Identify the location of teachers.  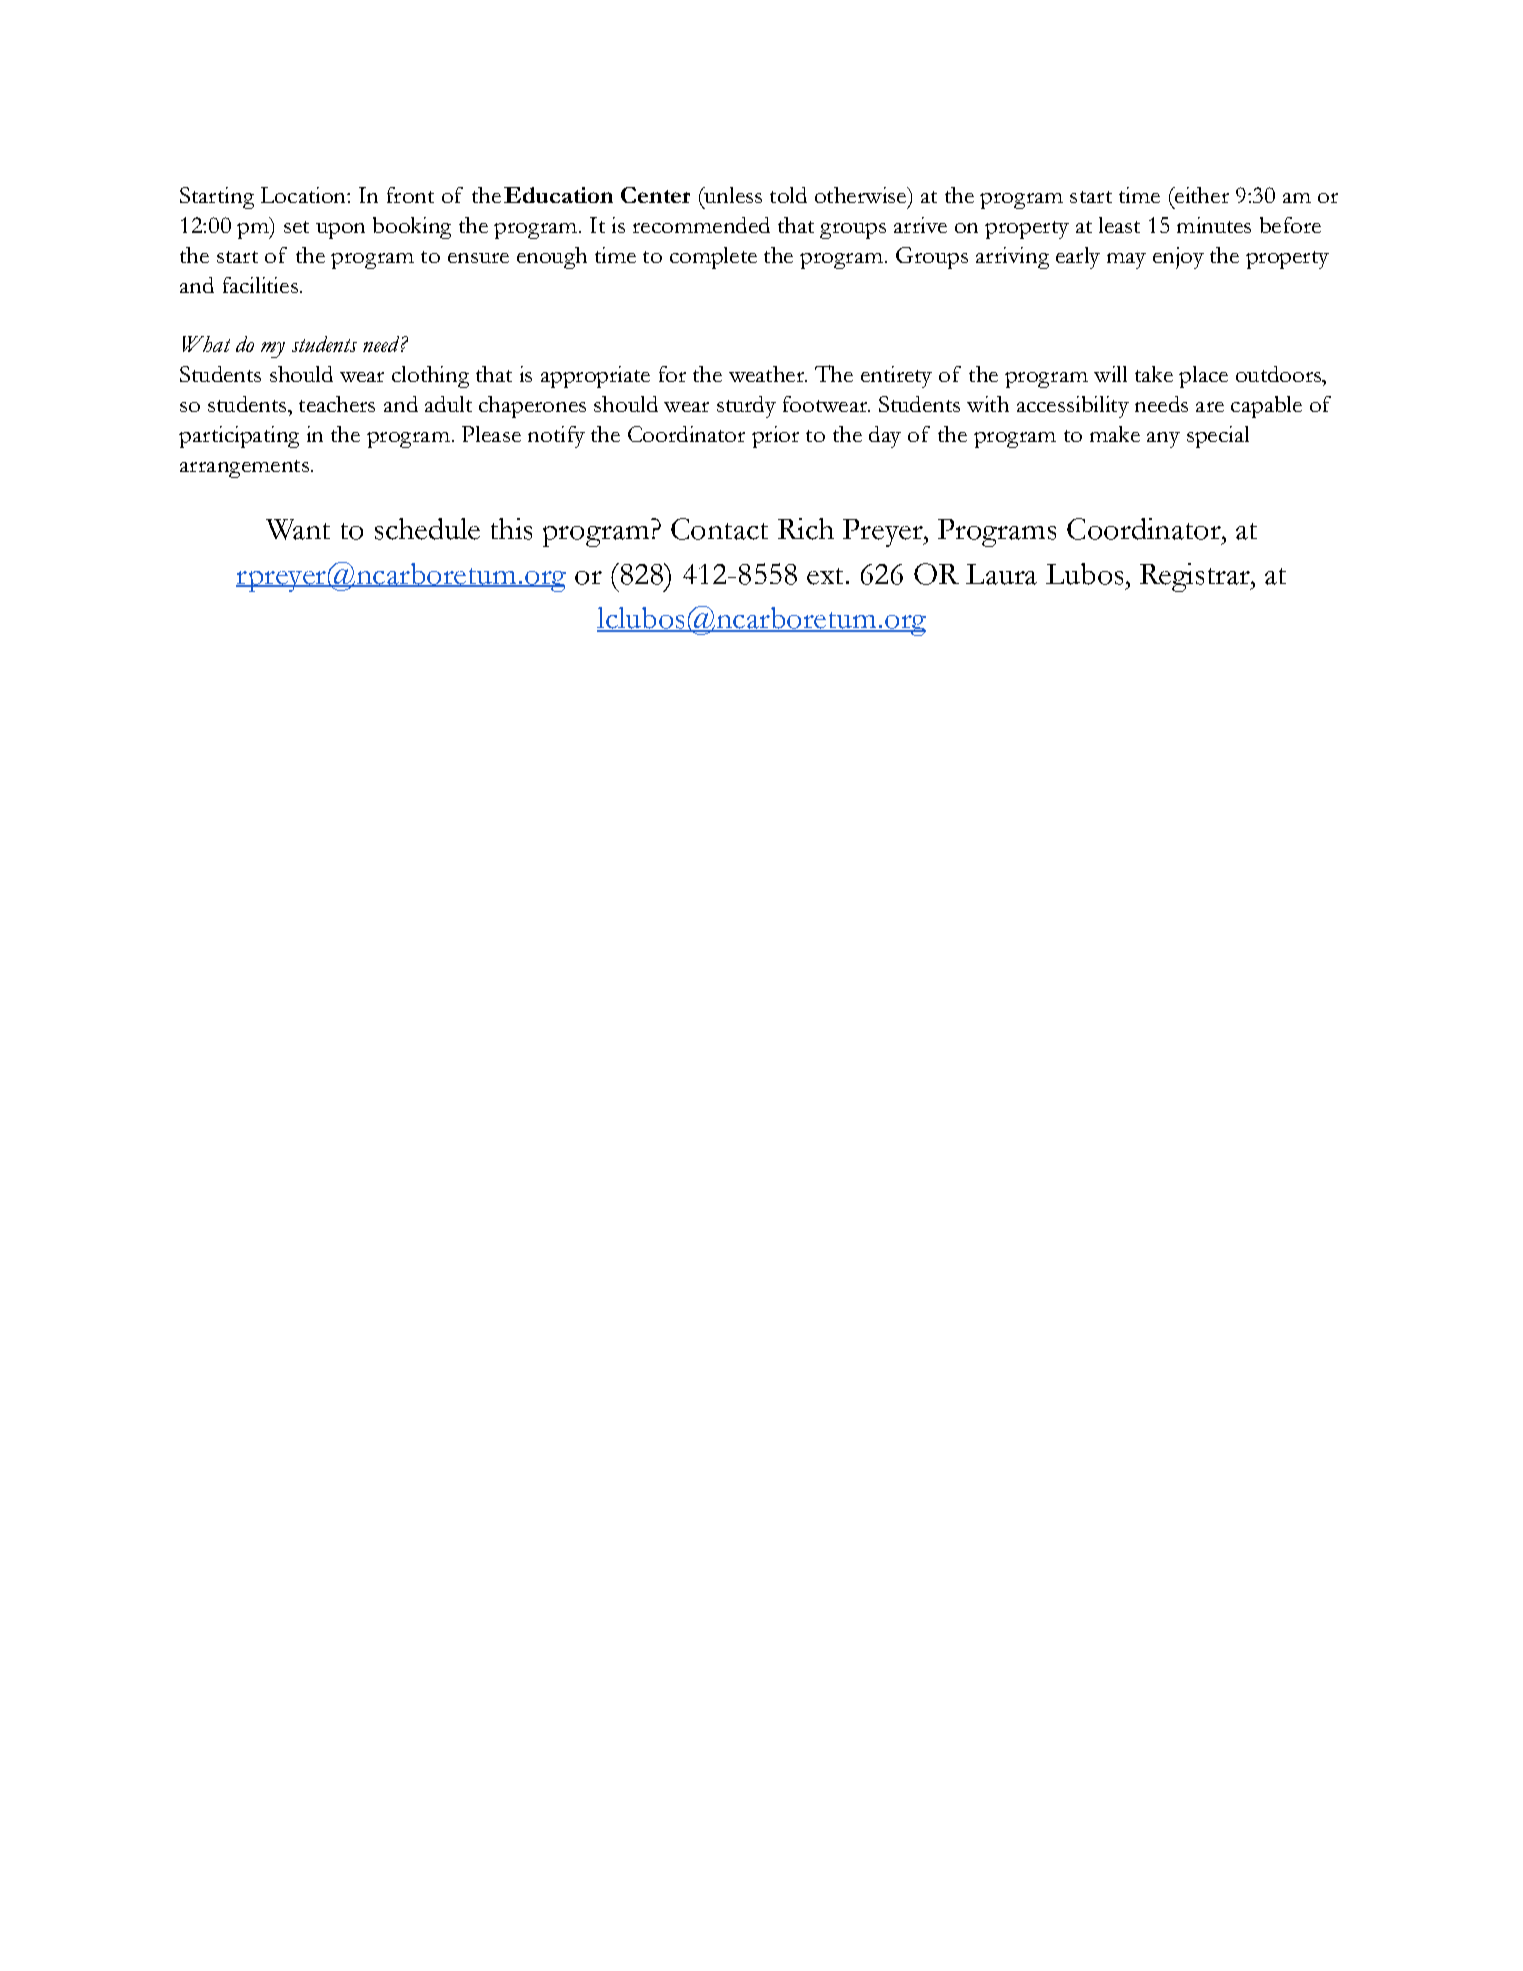
(337, 404).
